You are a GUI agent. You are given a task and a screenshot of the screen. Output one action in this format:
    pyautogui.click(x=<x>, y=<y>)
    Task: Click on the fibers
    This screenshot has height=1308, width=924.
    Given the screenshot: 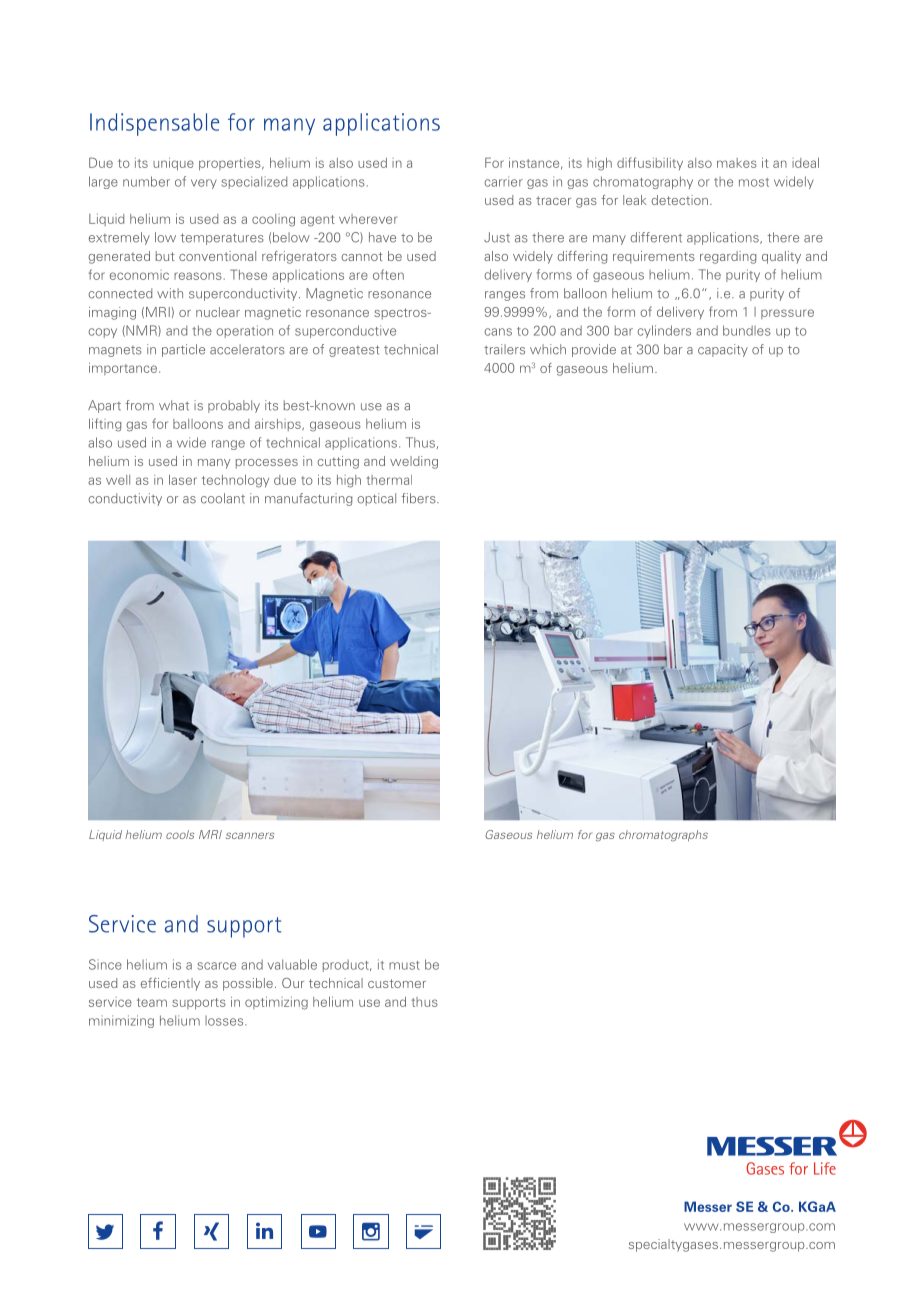 What is the action you would take?
    pyautogui.click(x=419, y=498)
